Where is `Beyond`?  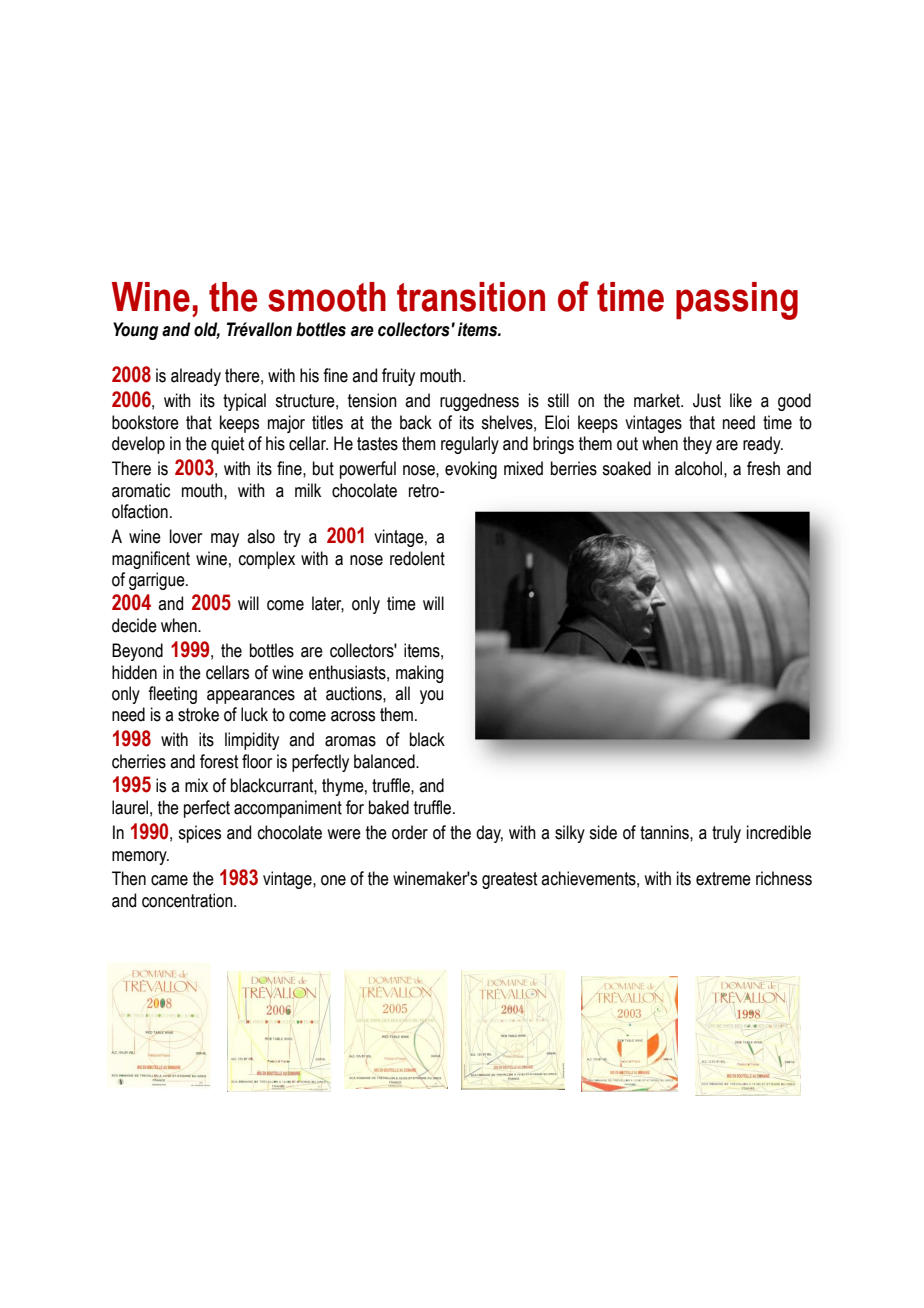 Beyond is located at coordinates (137, 652).
